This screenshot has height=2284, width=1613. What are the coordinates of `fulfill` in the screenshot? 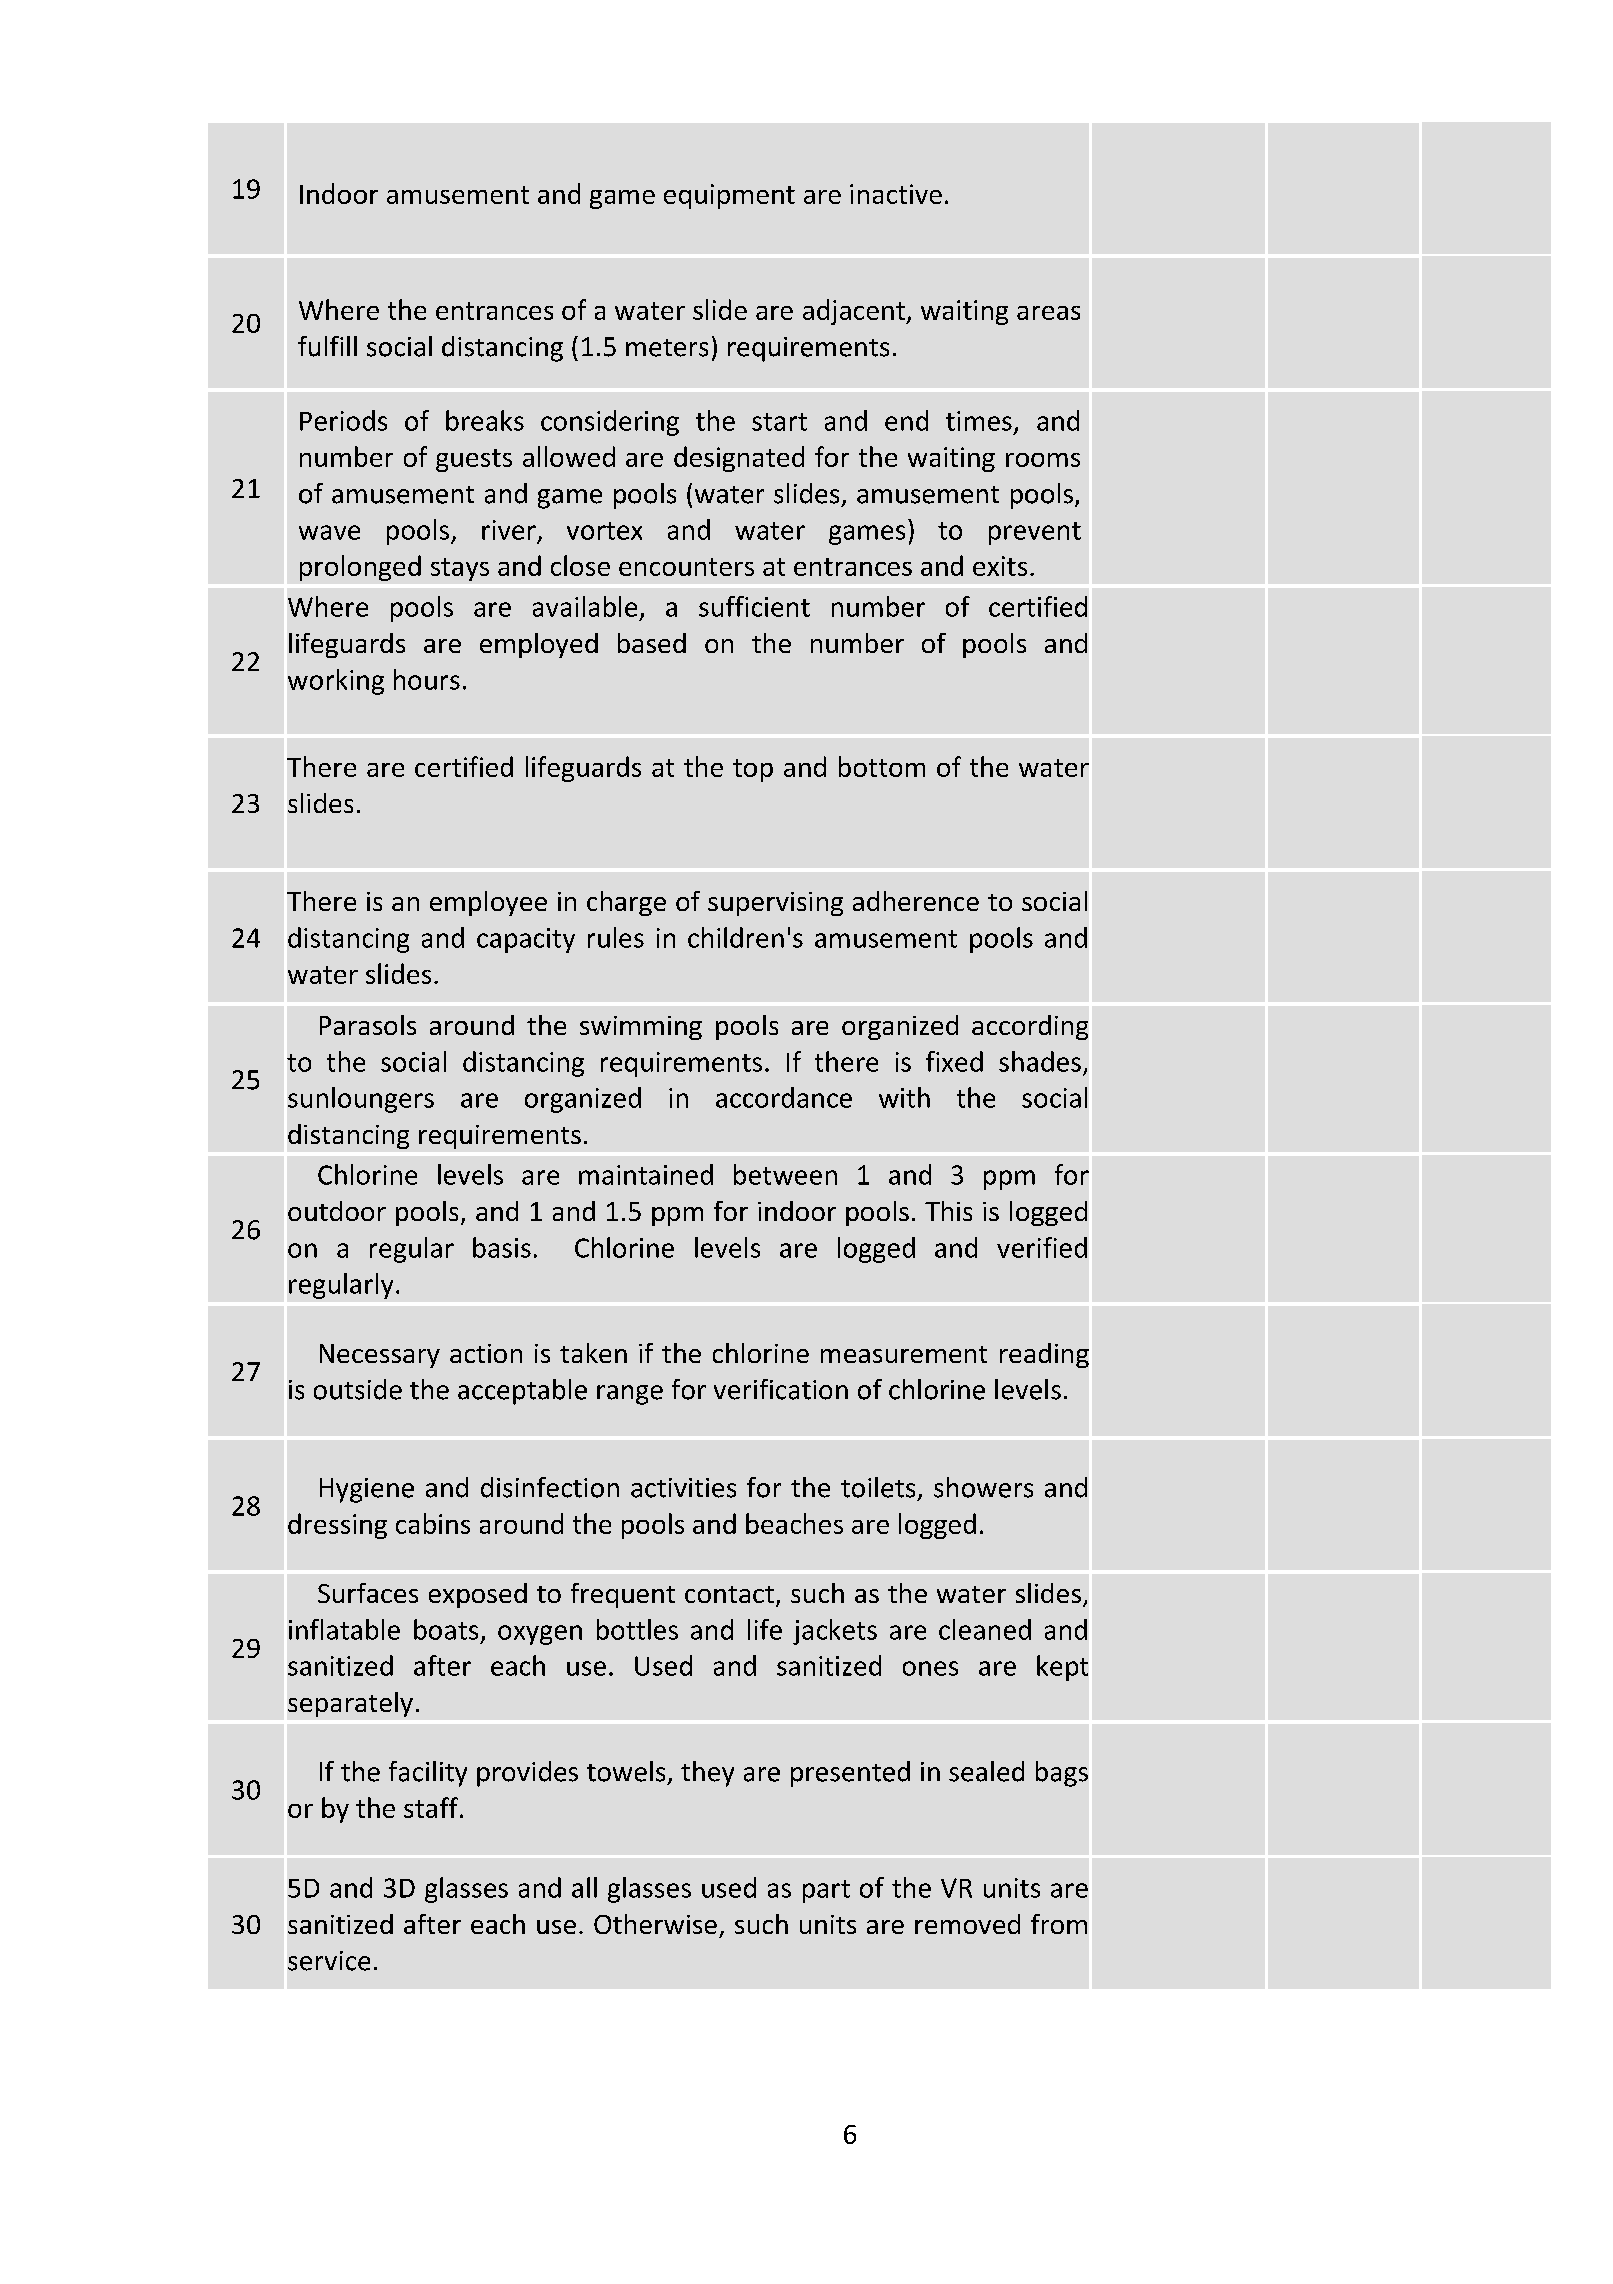 It's located at (327, 346).
